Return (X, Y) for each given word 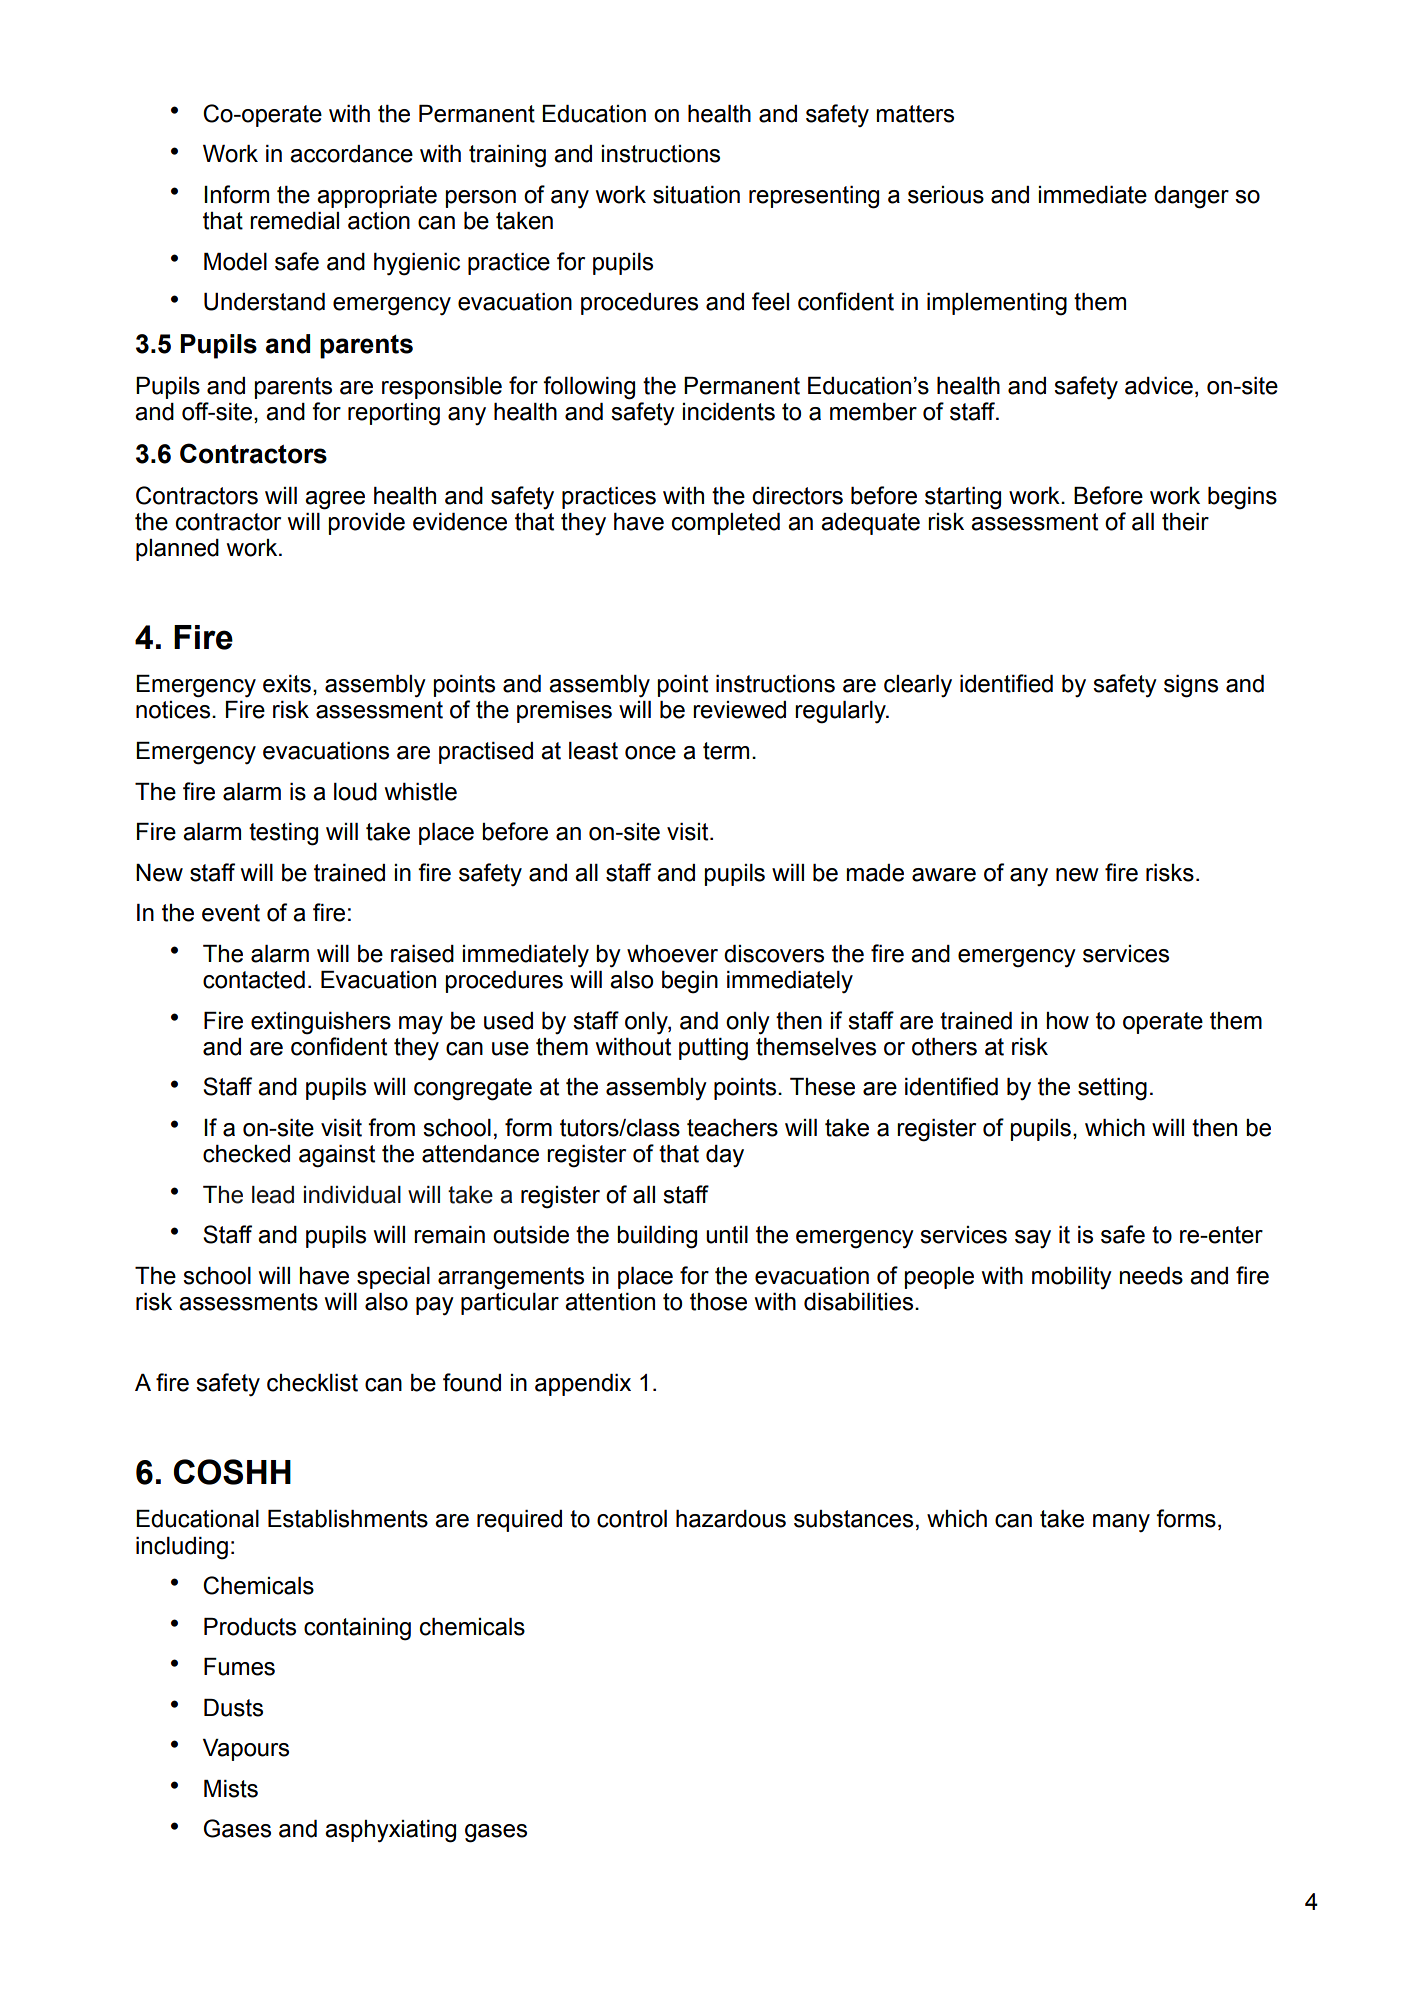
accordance (351, 154)
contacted (254, 980)
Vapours (246, 1750)
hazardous (731, 1519)
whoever (672, 954)
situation (696, 195)
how (1067, 1021)
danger (1191, 197)
